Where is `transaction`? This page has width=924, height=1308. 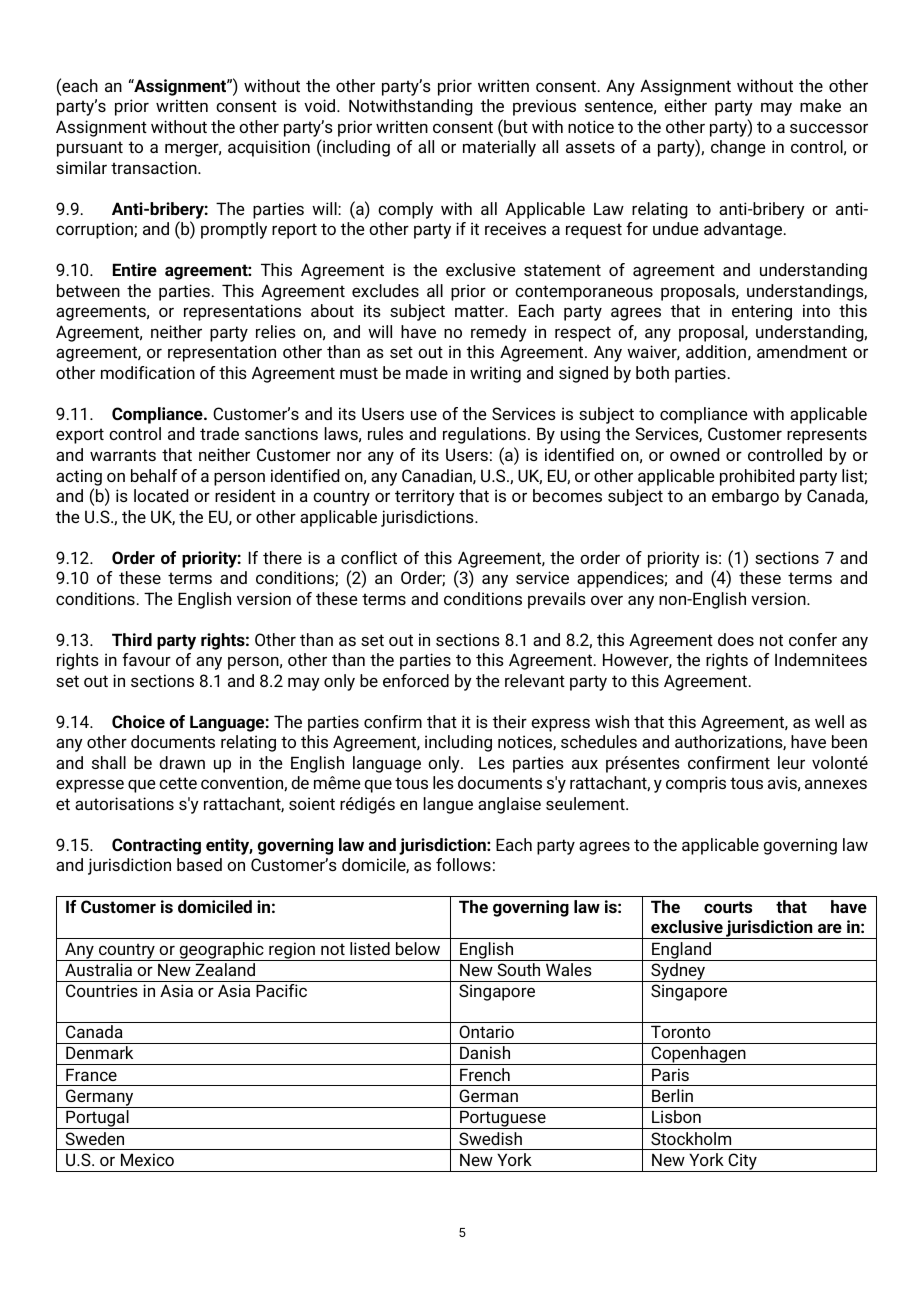
transaction is located at coordinates (155, 167).
